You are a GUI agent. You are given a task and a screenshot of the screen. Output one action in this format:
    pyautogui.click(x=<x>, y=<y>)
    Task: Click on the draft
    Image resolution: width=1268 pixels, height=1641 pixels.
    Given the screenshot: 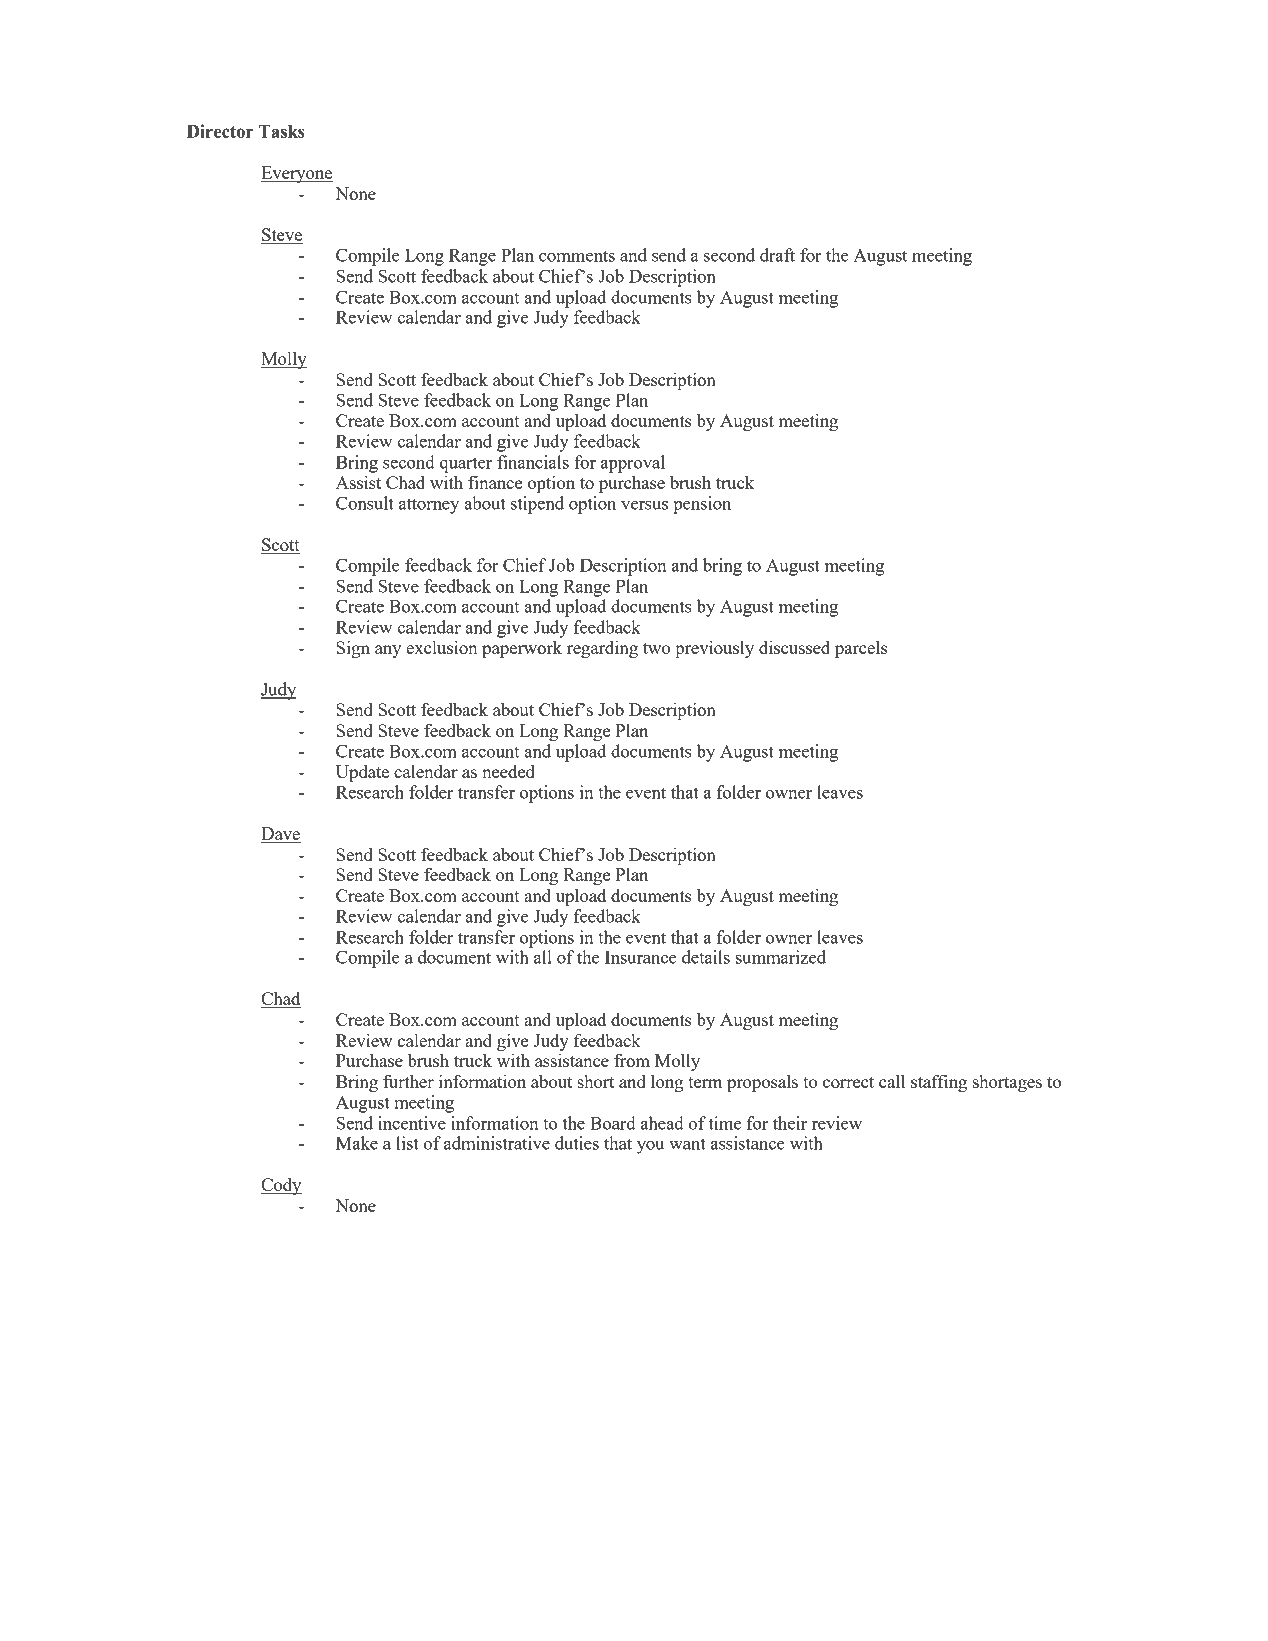 What is the action you would take?
    pyautogui.click(x=777, y=255)
